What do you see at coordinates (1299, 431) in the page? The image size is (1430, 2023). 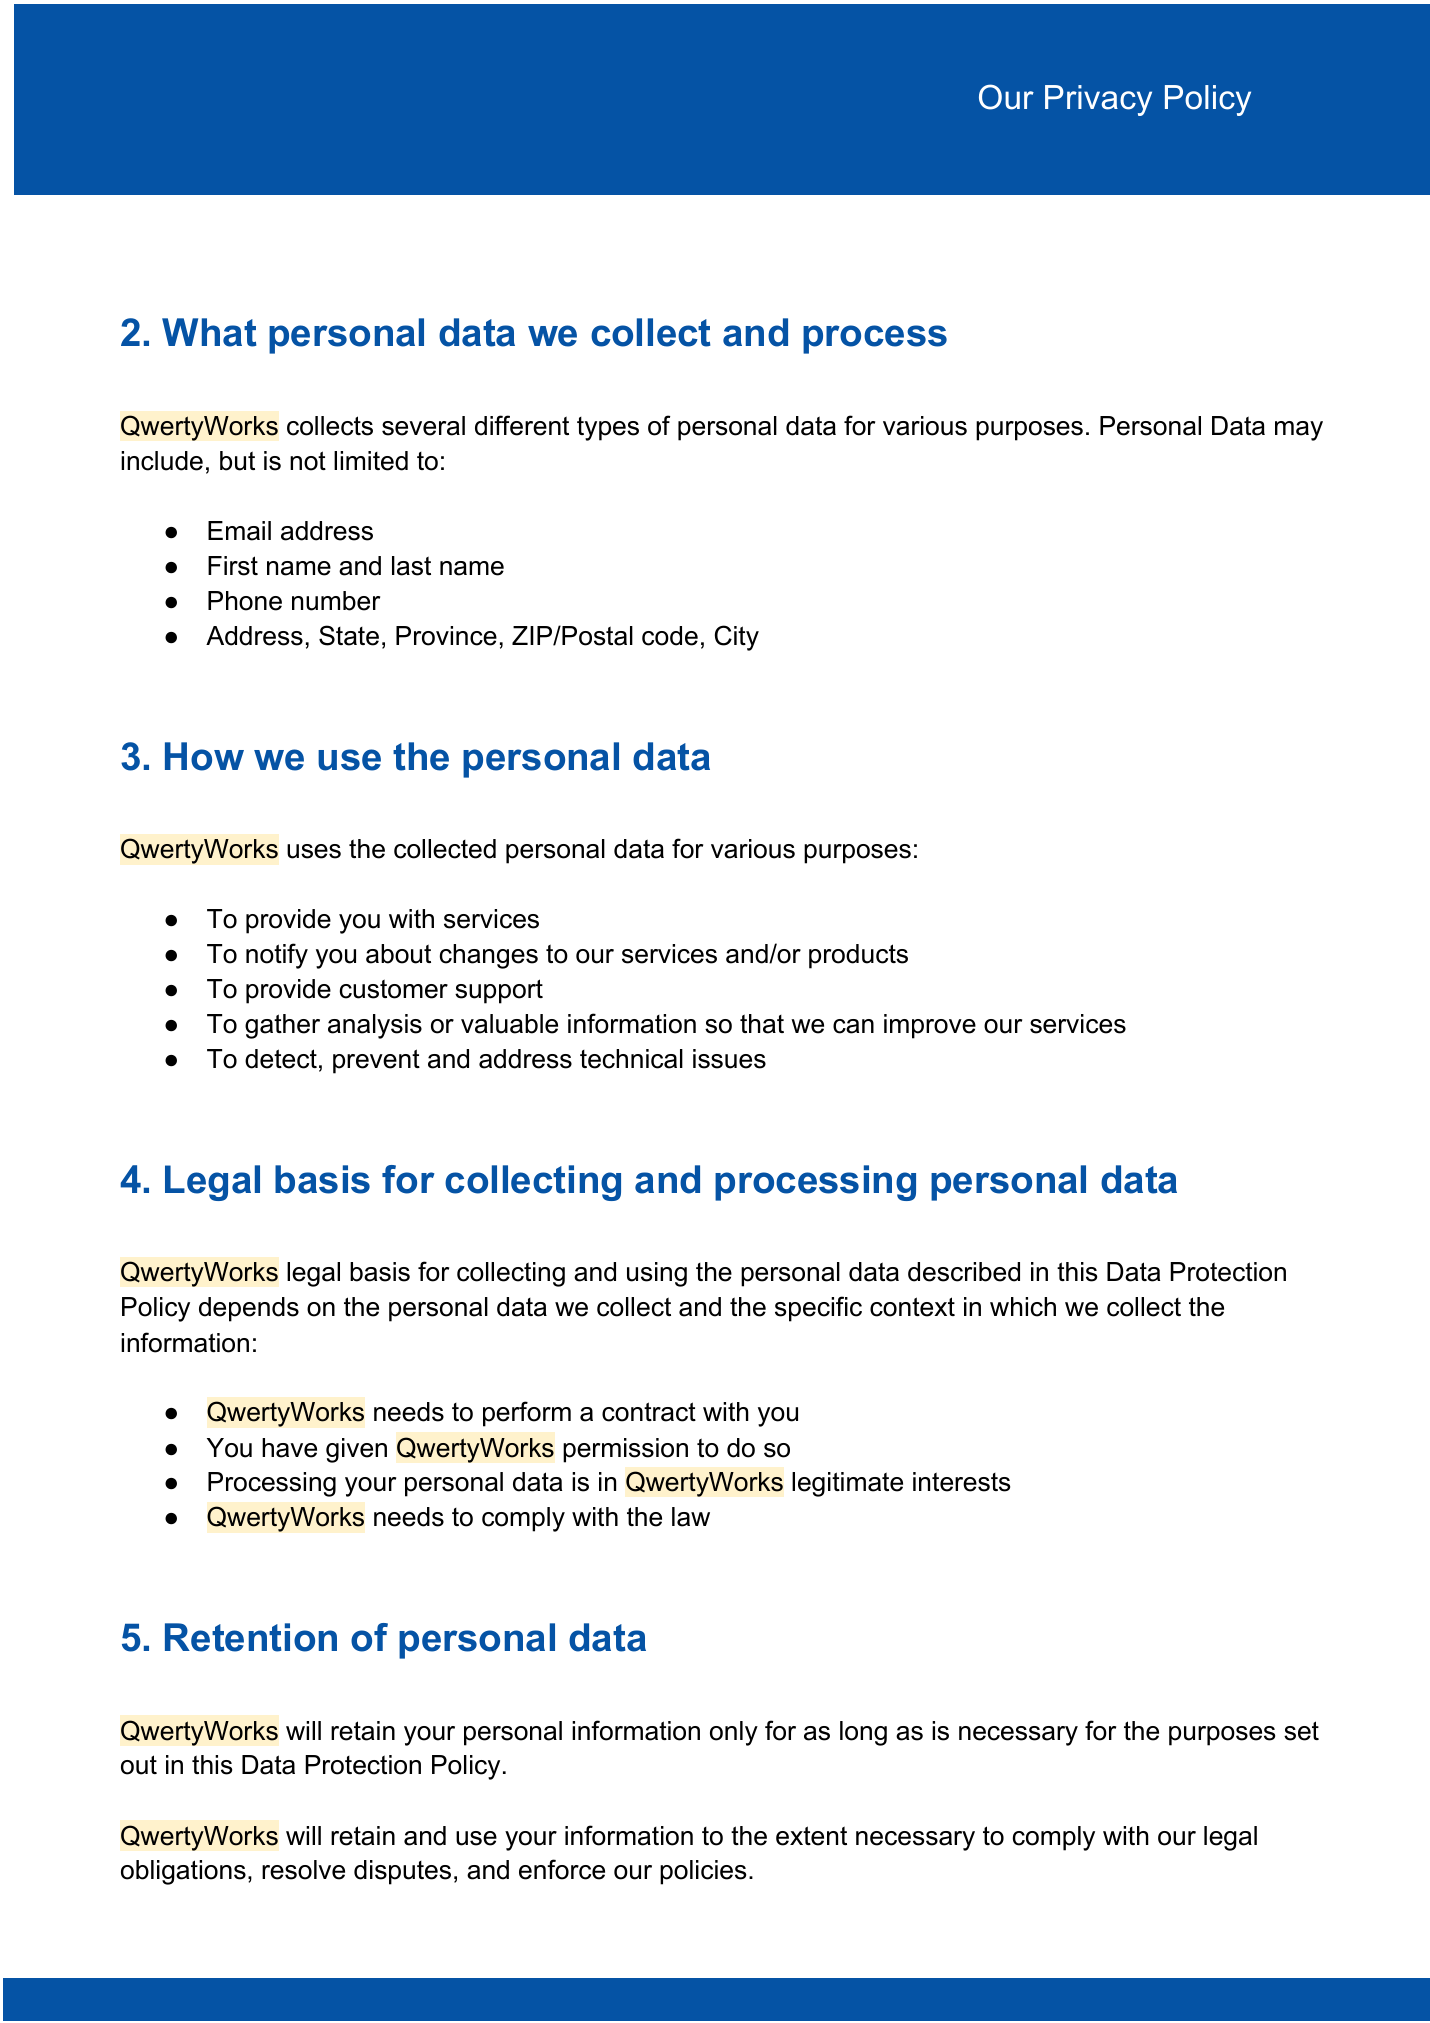 I see `may` at bounding box center [1299, 431].
